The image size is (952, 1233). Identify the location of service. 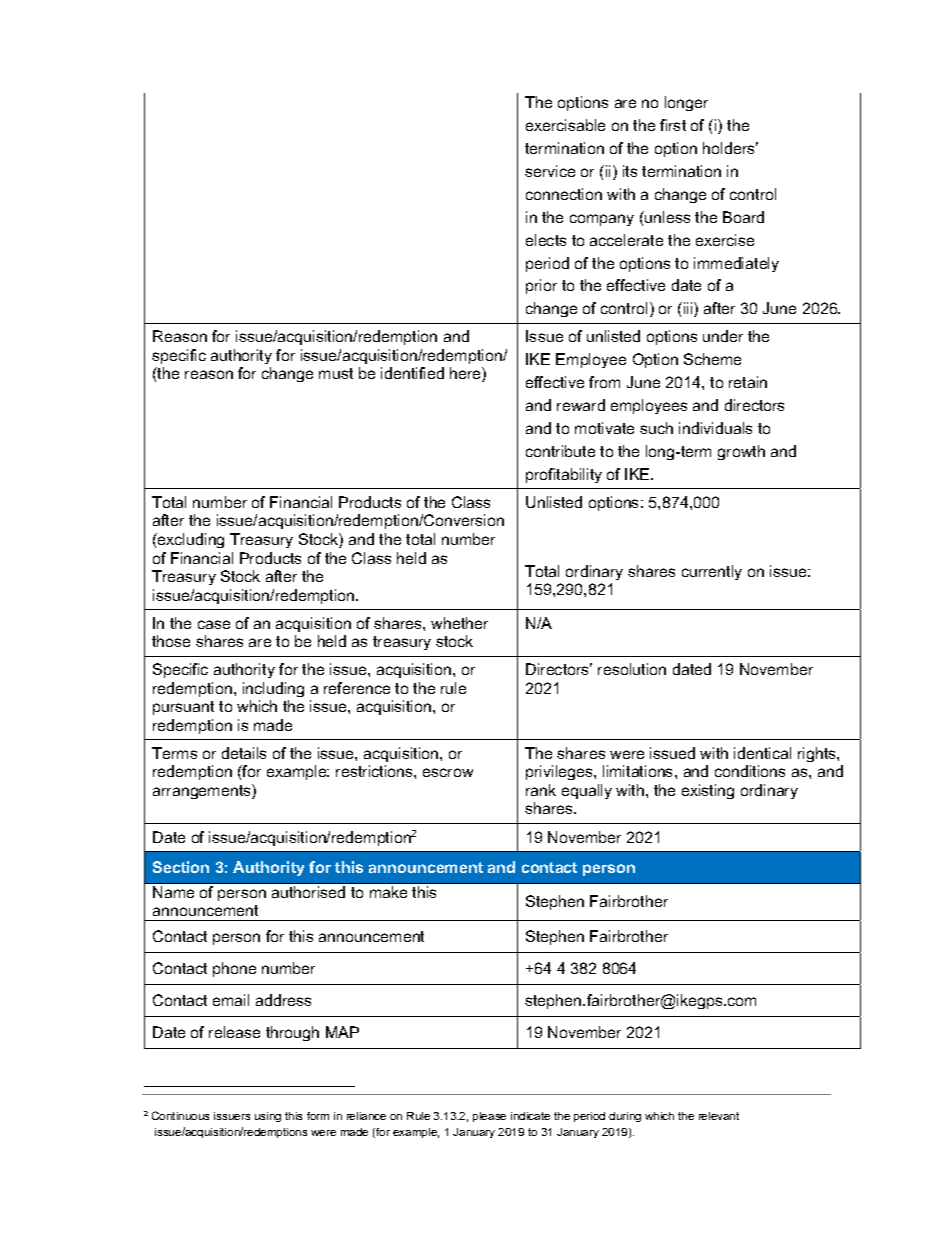
(550, 171).
